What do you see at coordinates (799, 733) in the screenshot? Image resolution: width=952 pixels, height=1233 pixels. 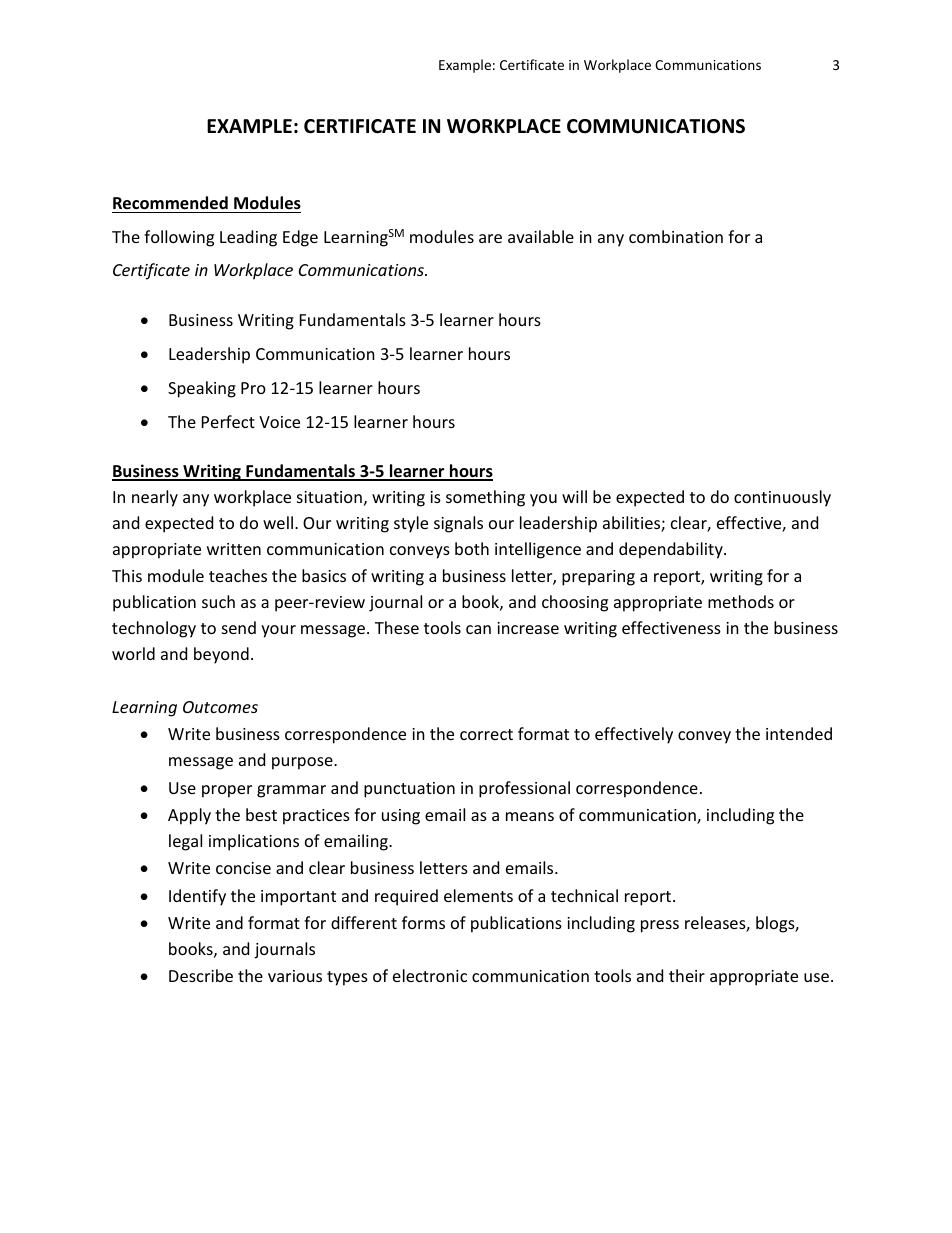 I see `intended` at bounding box center [799, 733].
